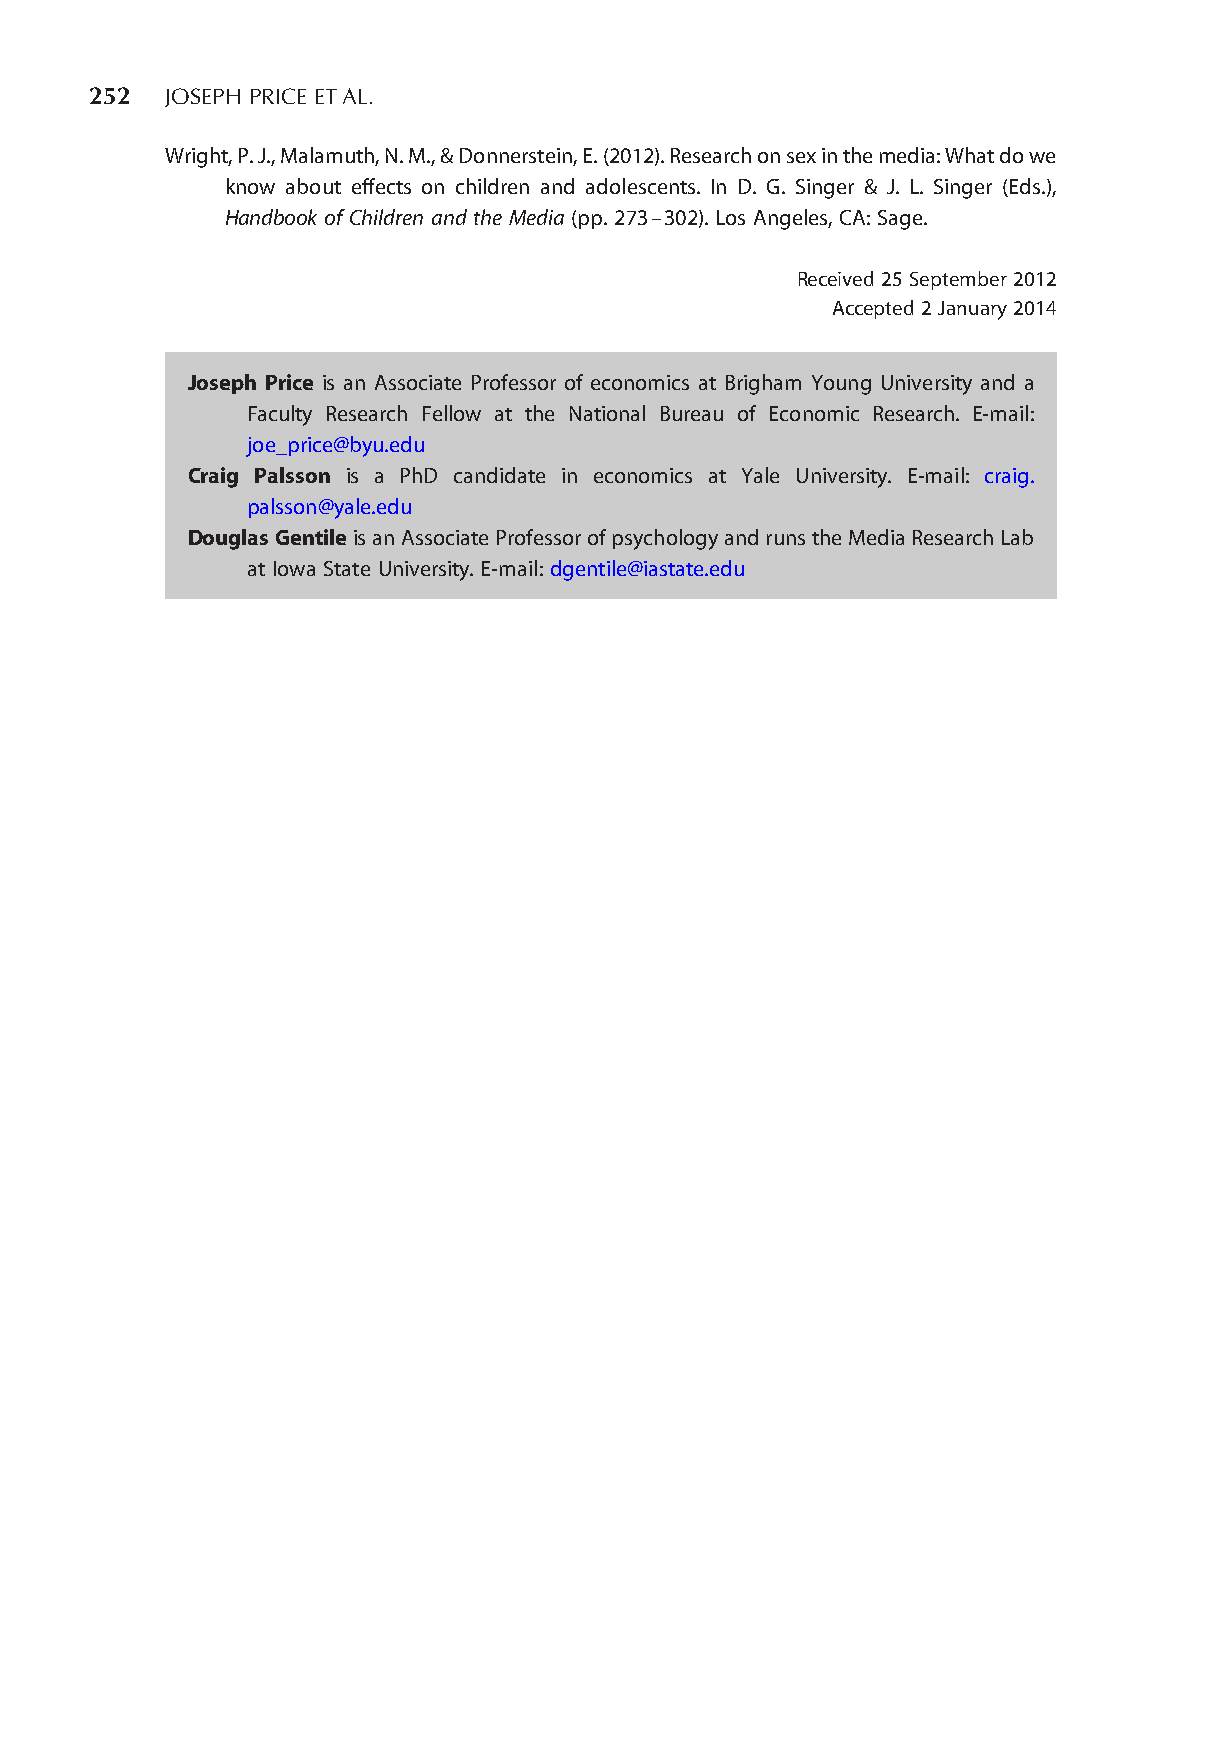 This document has height=1747, width=1225. What do you see at coordinates (642, 186) in the document?
I see `adolescents` at bounding box center [642, 186].
